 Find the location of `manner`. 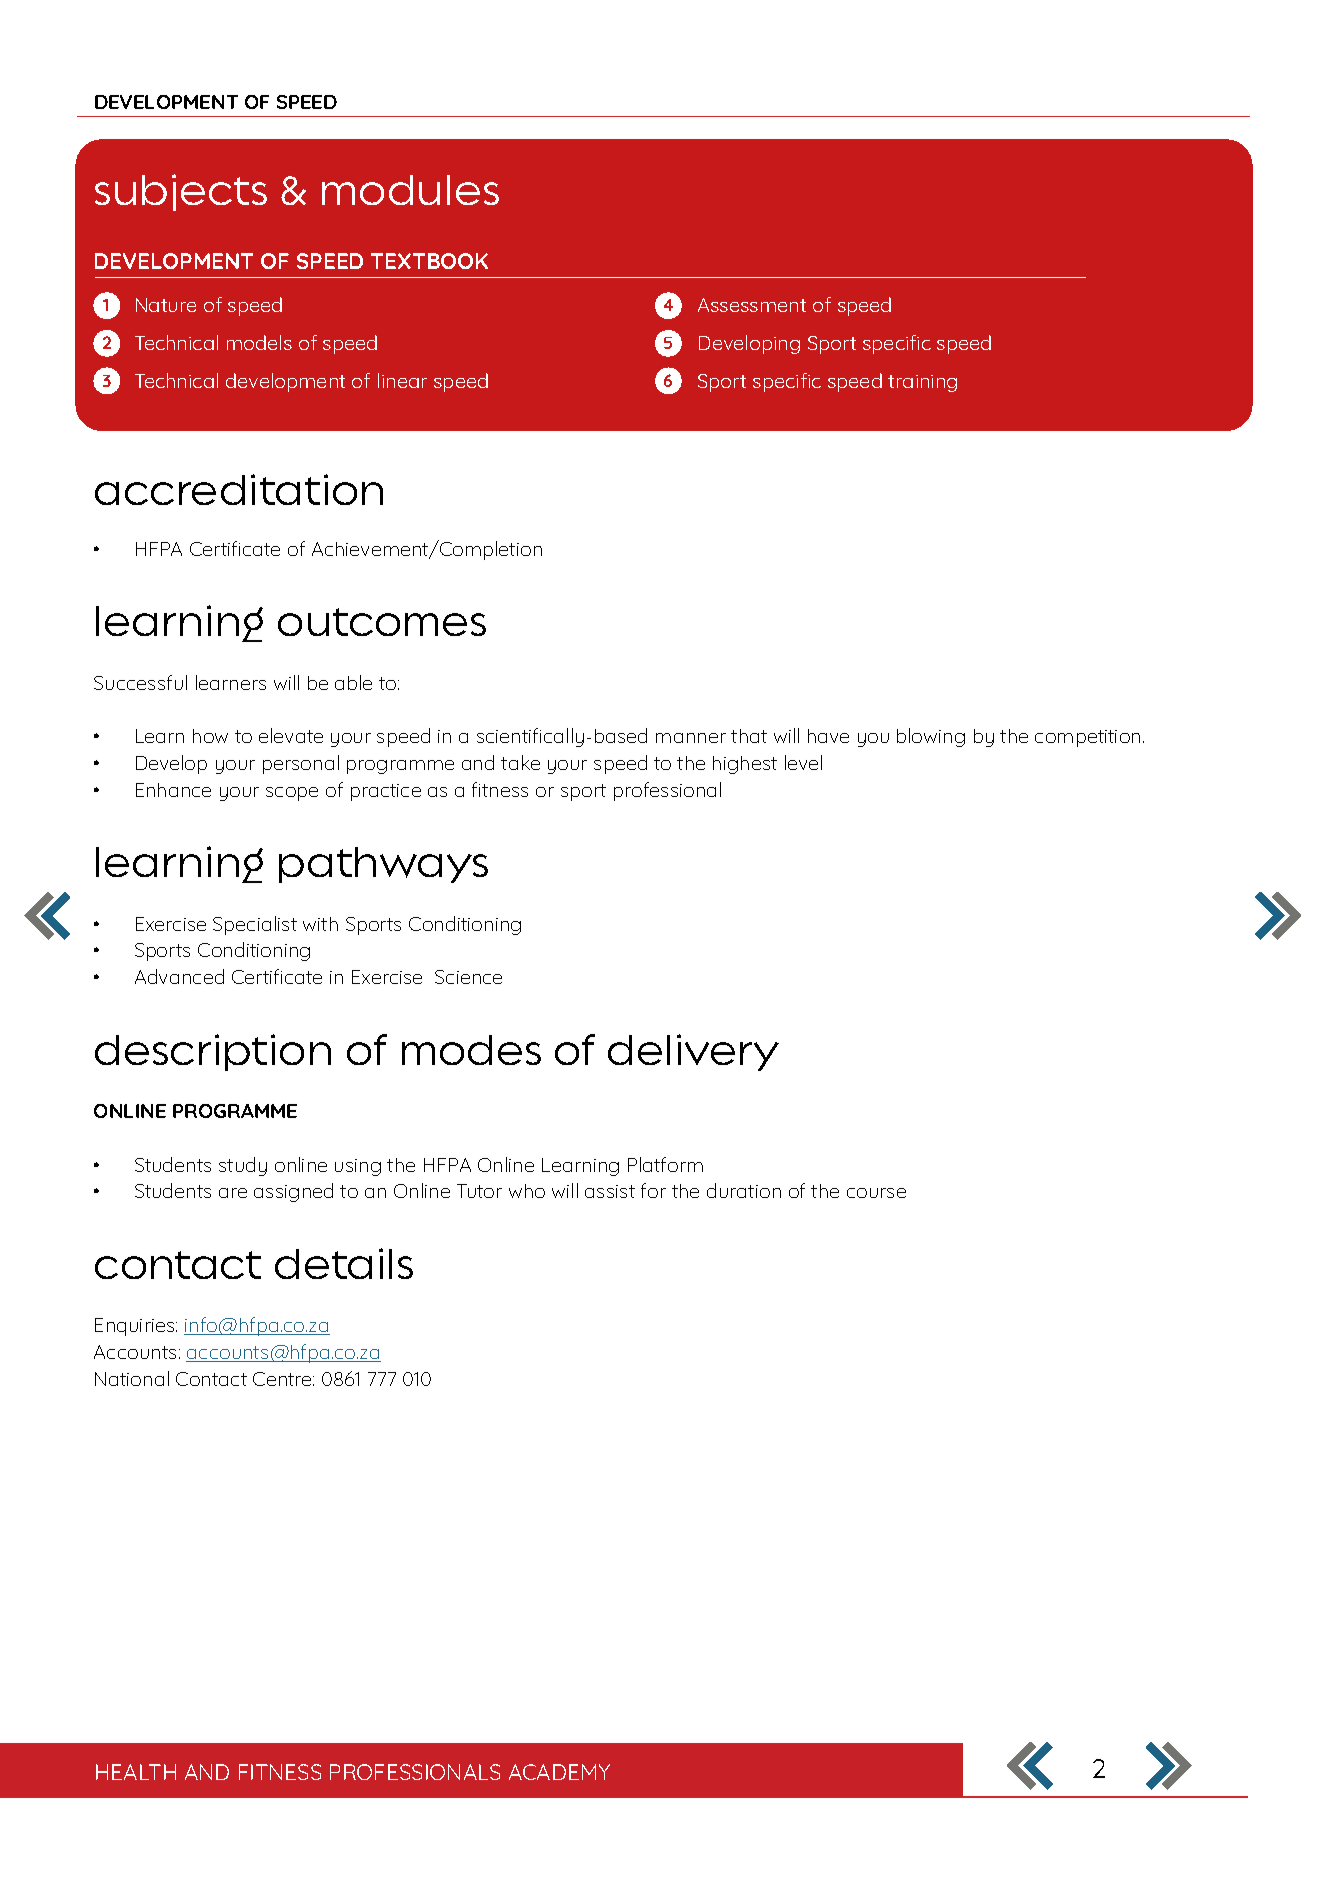

manner is located at coordinates (691, 738).
